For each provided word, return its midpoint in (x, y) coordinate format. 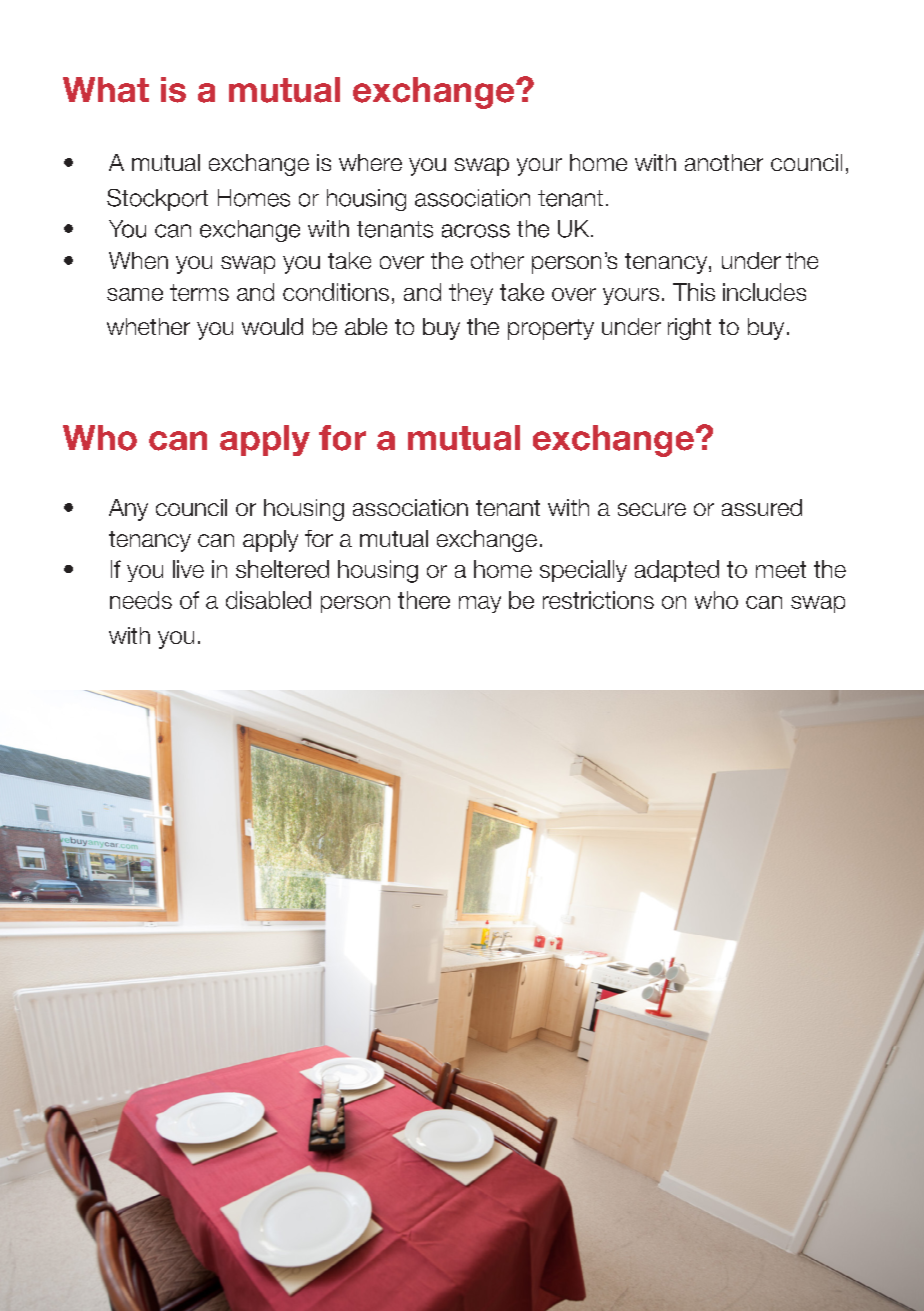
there (424, 600)
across (476, 231)
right (689, 329)
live (188, 569)
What (106, 90)
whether (148, 326)
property (551, 329)
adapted (677, 571)
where (370, 162)
